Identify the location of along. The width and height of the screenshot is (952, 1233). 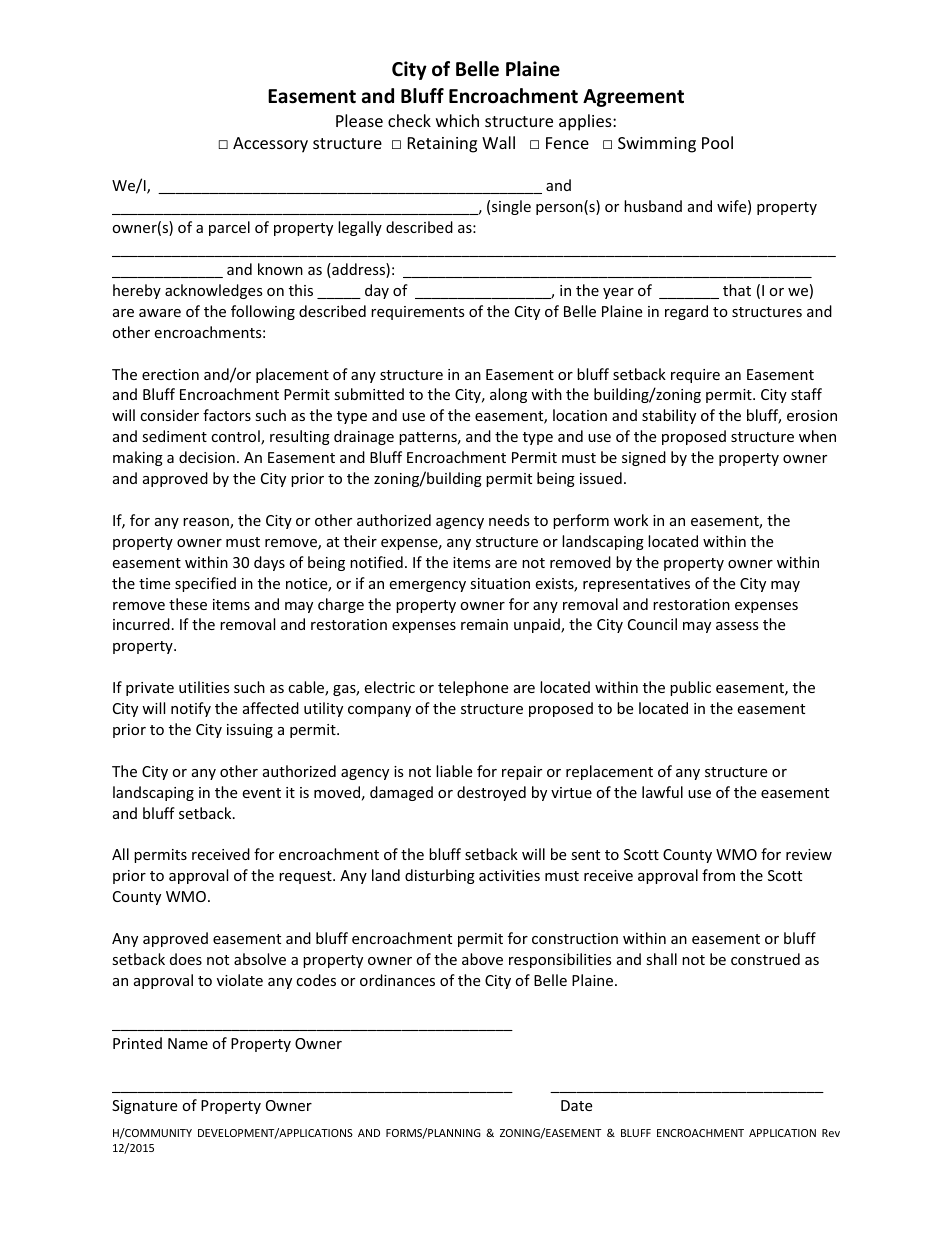
(508, 395).
